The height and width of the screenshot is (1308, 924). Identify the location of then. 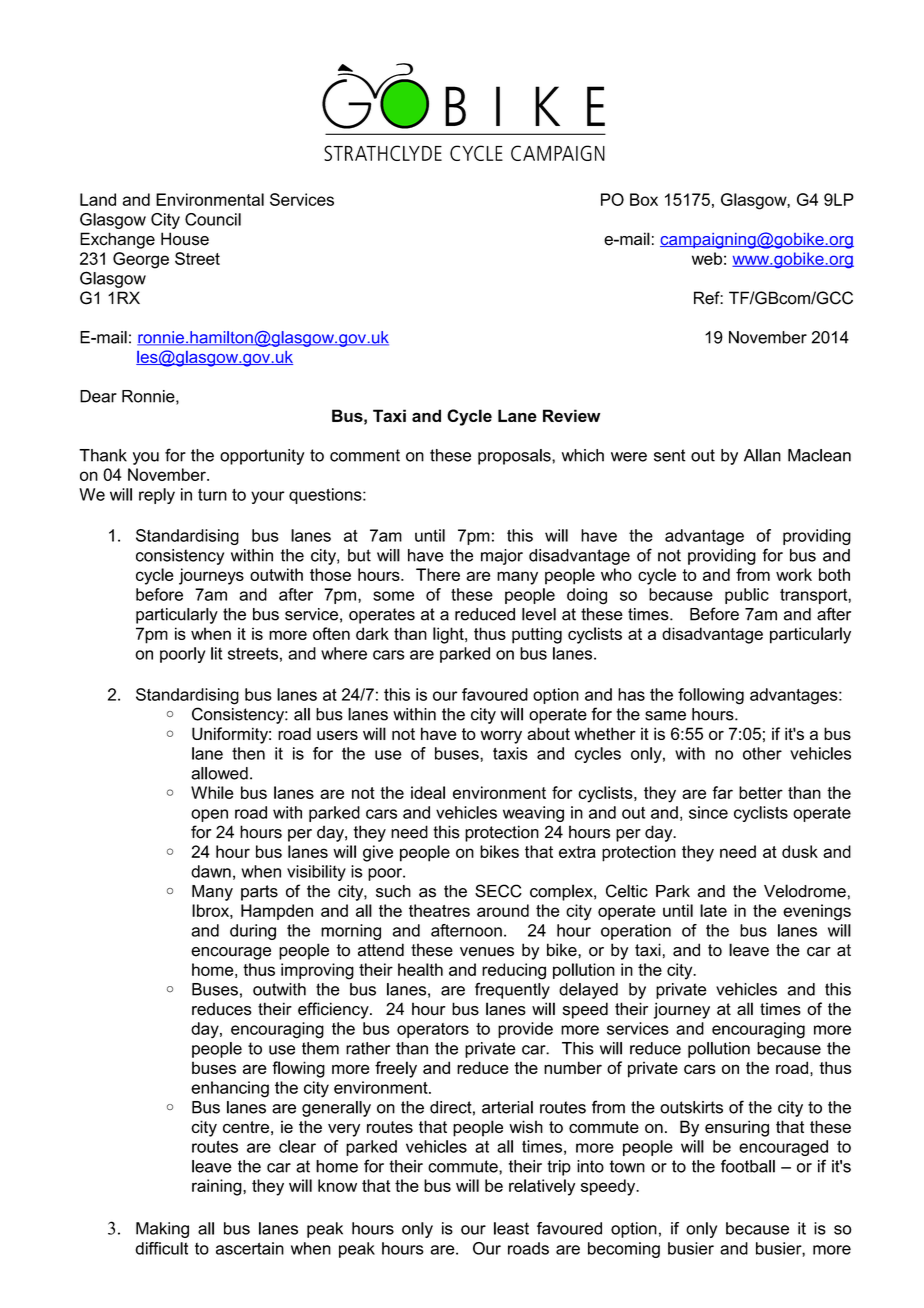
(248, 753).
